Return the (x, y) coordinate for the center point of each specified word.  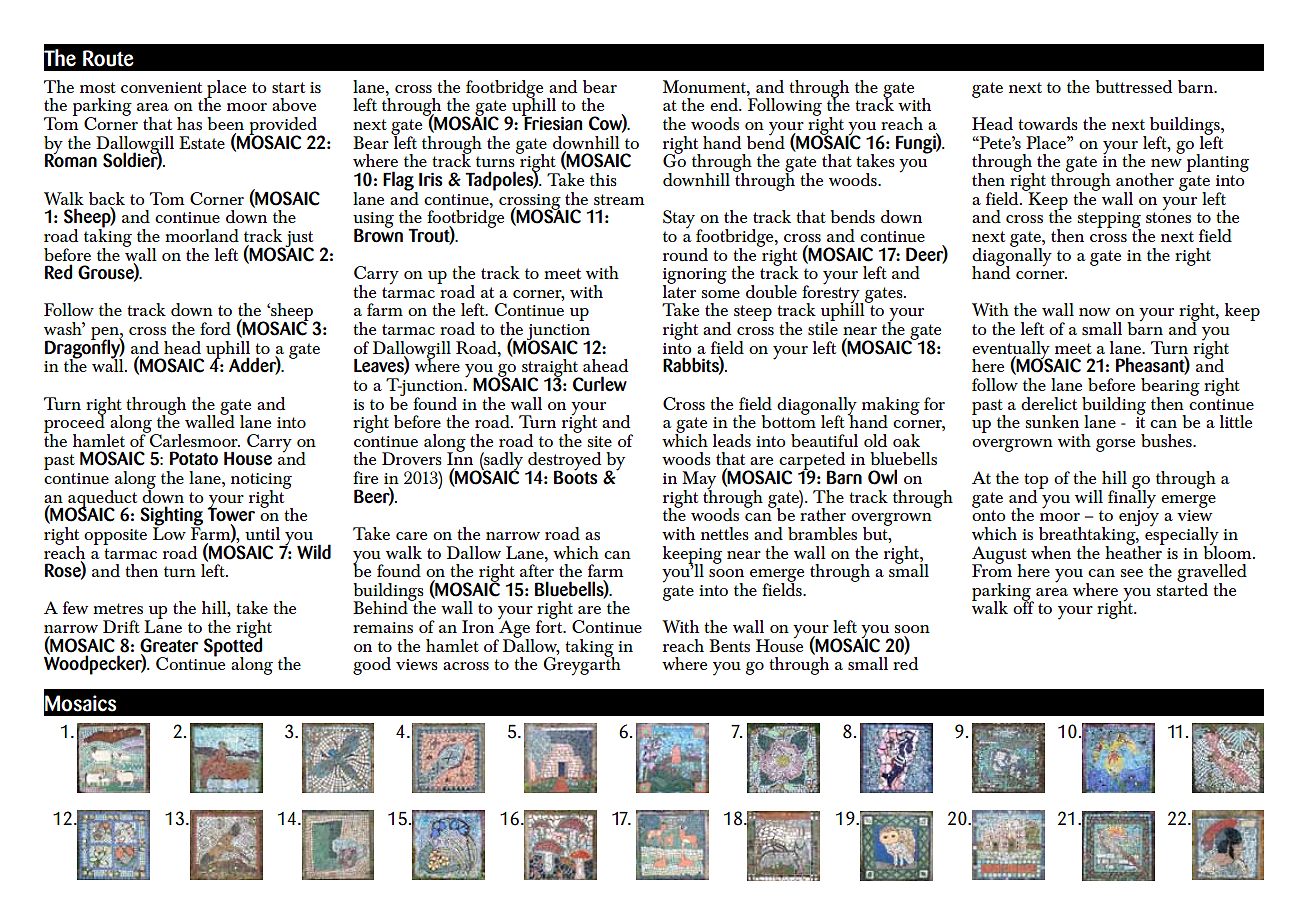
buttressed (1133, 86)
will (1089, 496)
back (107, 198)
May (699, 481)
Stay (679, 219)
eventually (1012, 351)
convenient (161, 87)
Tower (231, 514)
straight (551, 369)
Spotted (233, 646)
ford (215, 329)
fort (550, 625)
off (1023, 606)
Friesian (552, 122)
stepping (1109, 221)
